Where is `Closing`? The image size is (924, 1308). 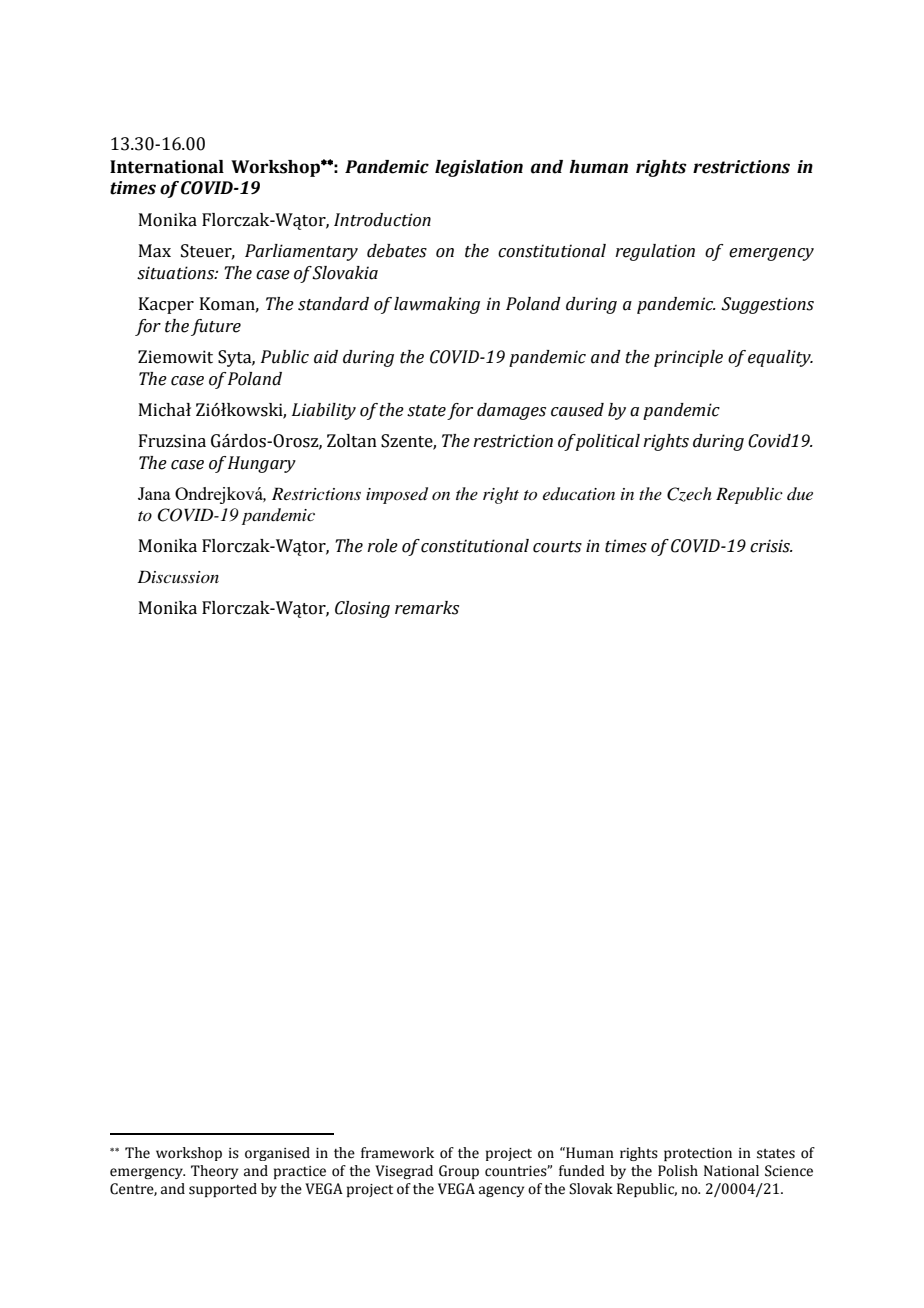
Closing is located at coordinates (362, 609).
